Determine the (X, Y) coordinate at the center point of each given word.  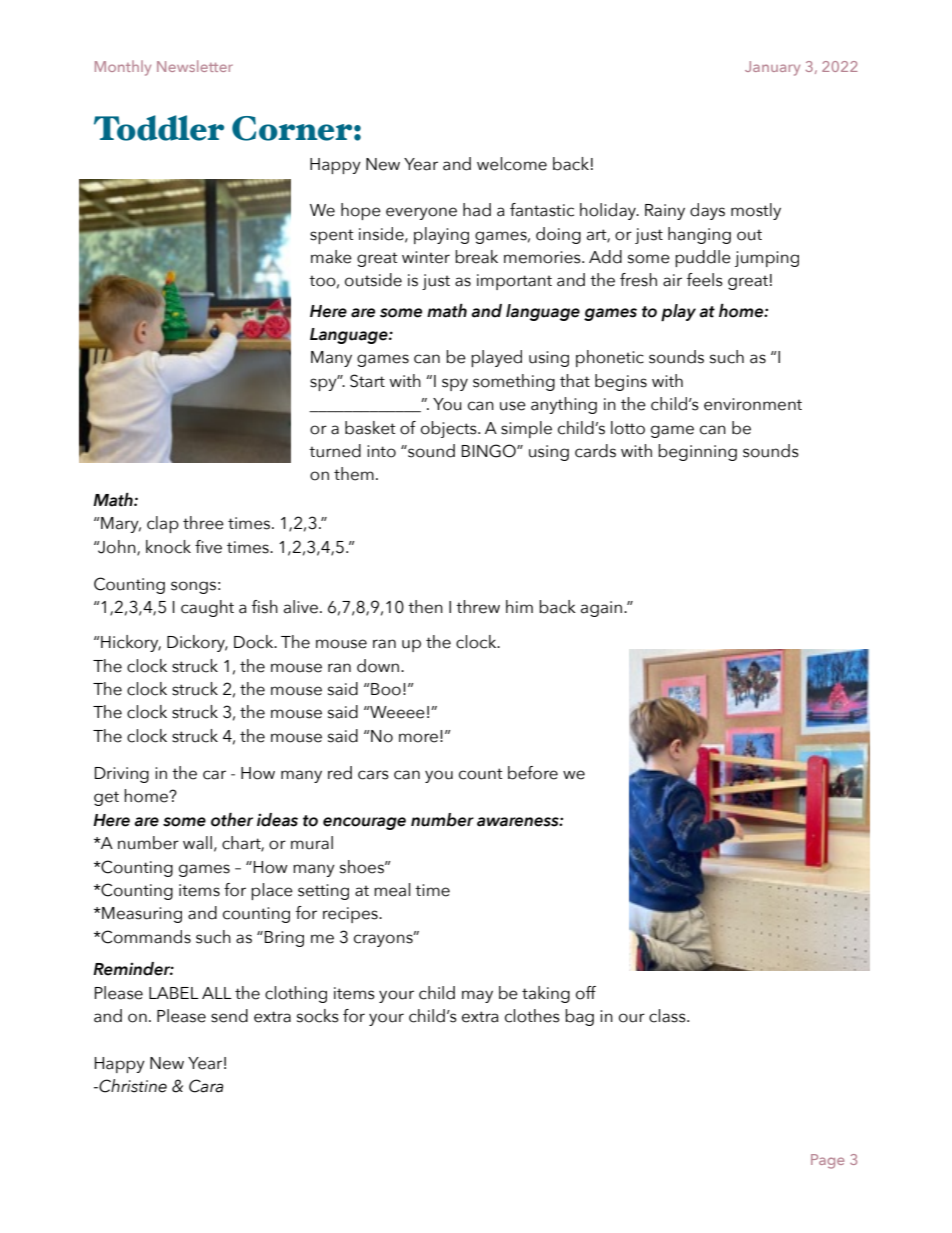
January (772, 68)
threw (478, 607)
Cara (206, 1086)
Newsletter (195, 66)
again (603, 609)
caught (207, 608)
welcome (512, 164)
